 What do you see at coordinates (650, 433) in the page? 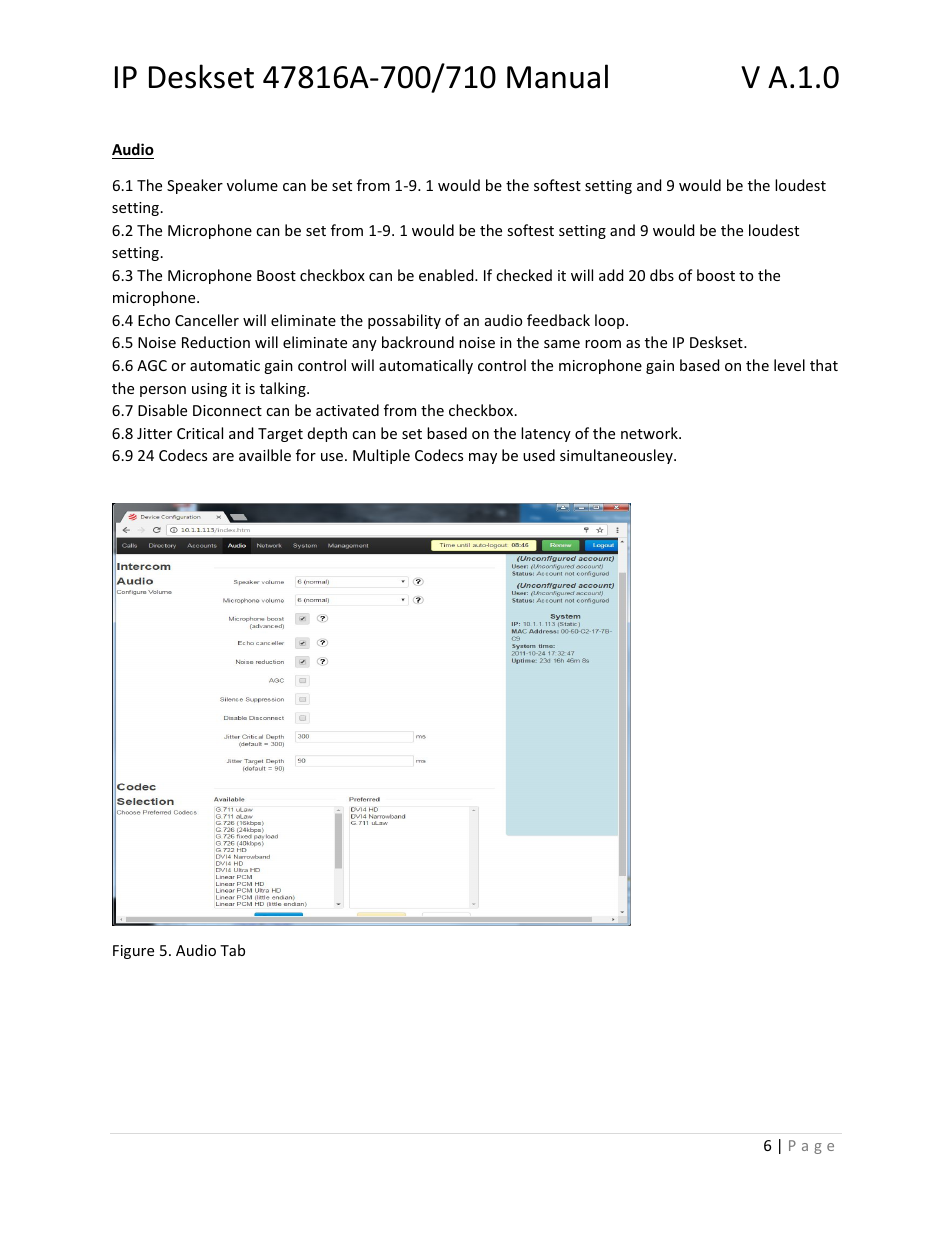
I see `network` at bounding box center [650, 433].
